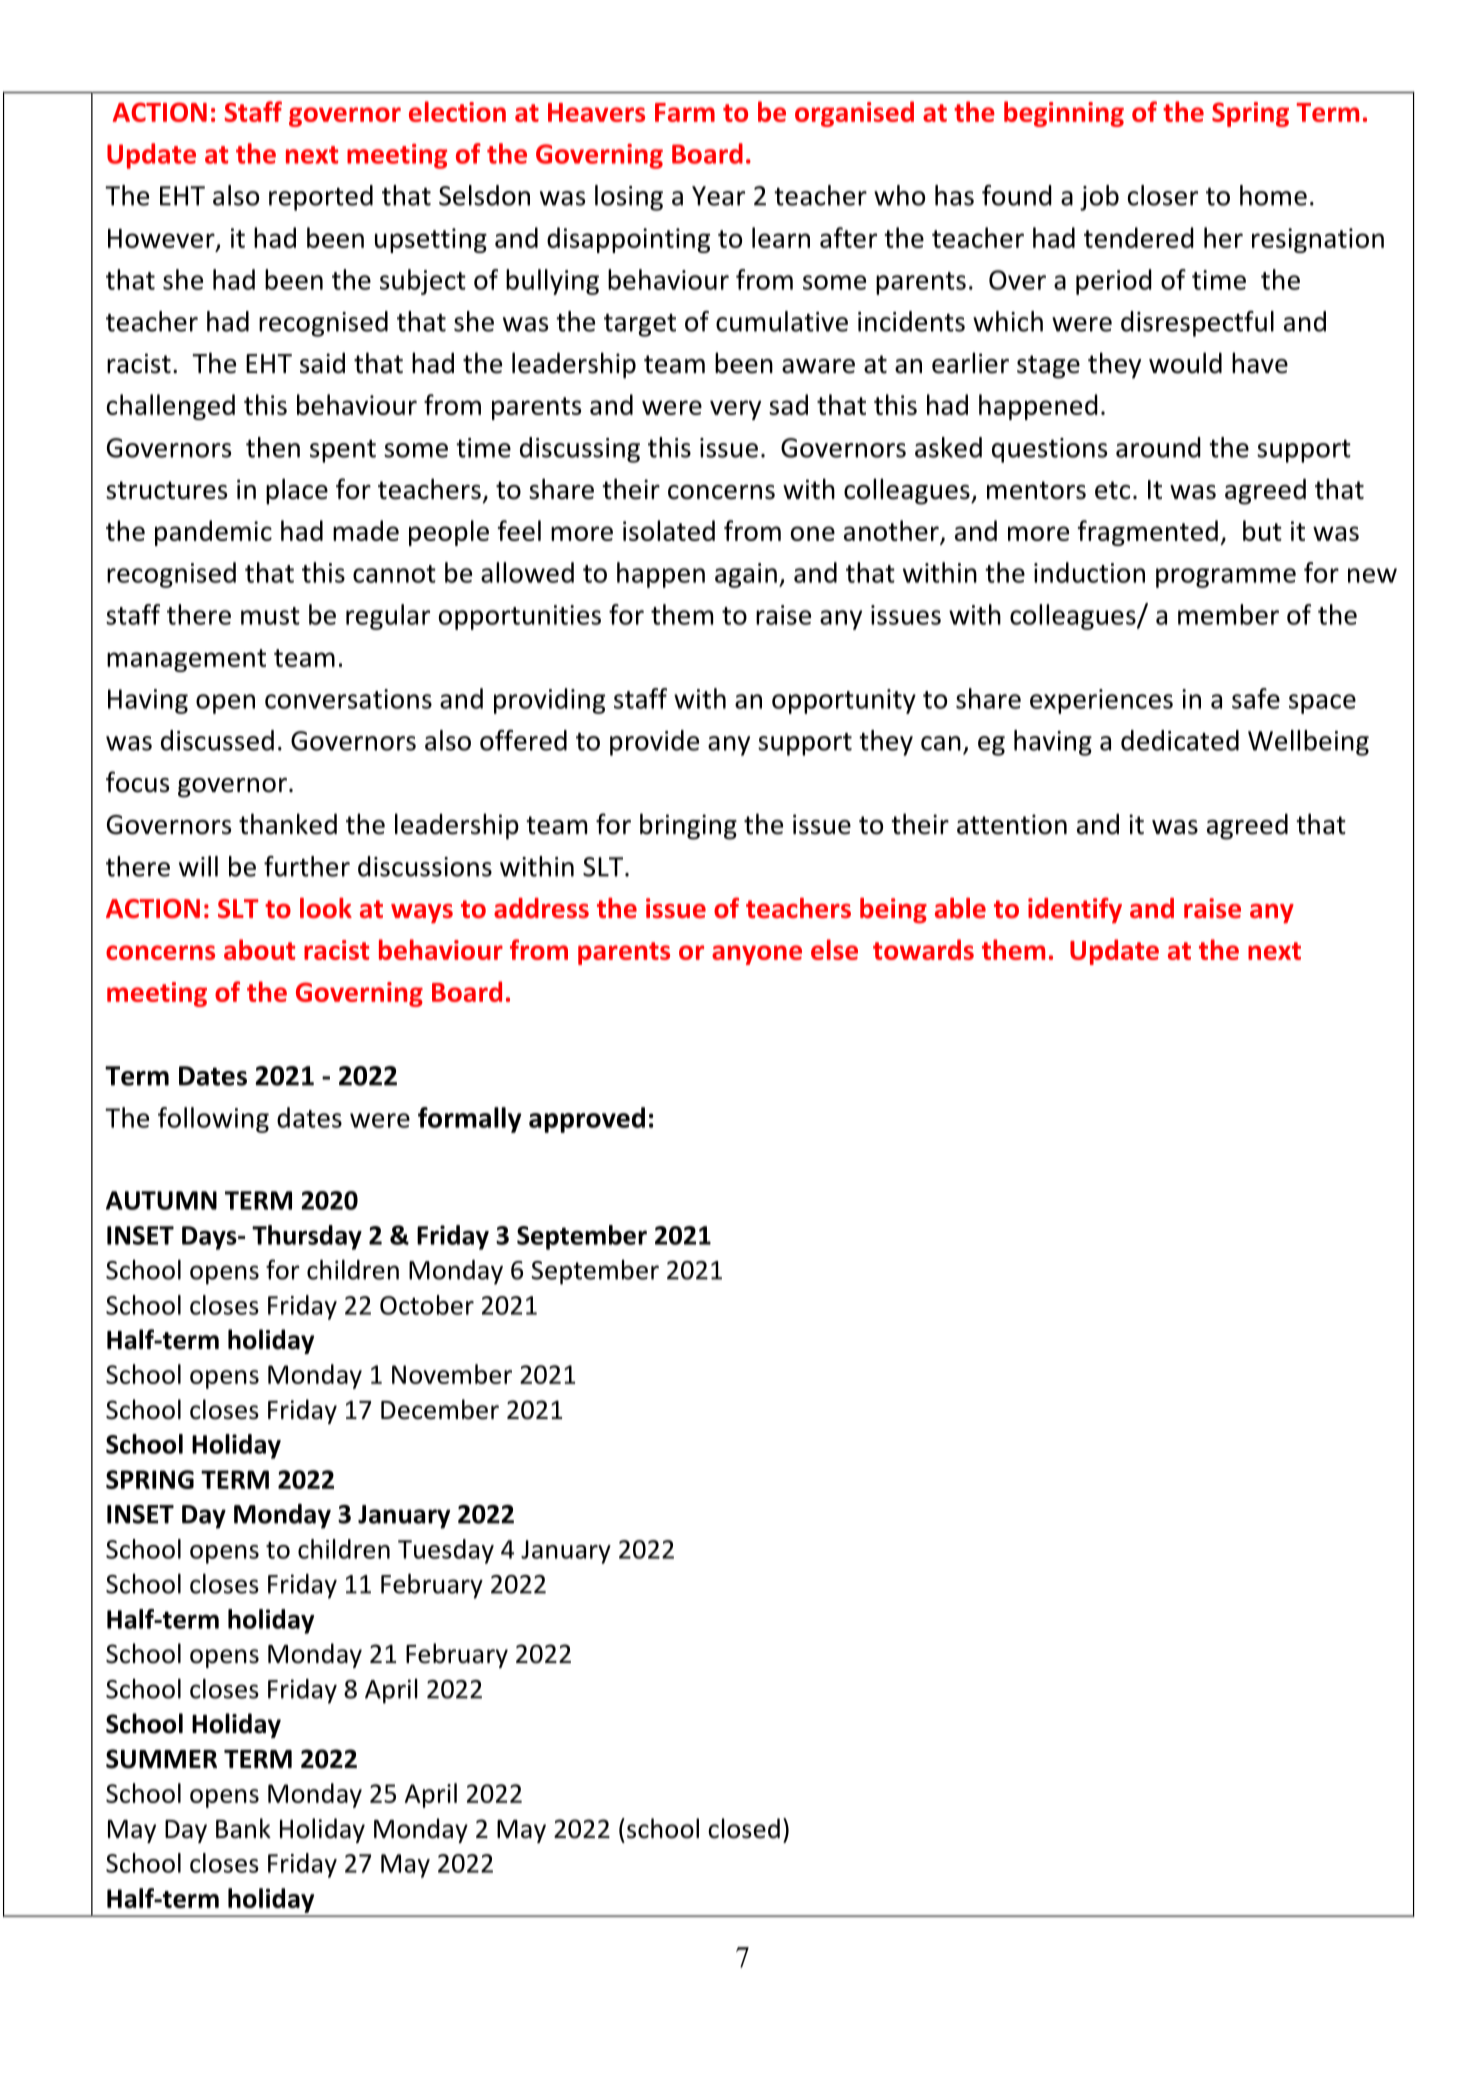 The width and height of the image is (1480, 2094). I want to click on identify, so click(1075, 910).
